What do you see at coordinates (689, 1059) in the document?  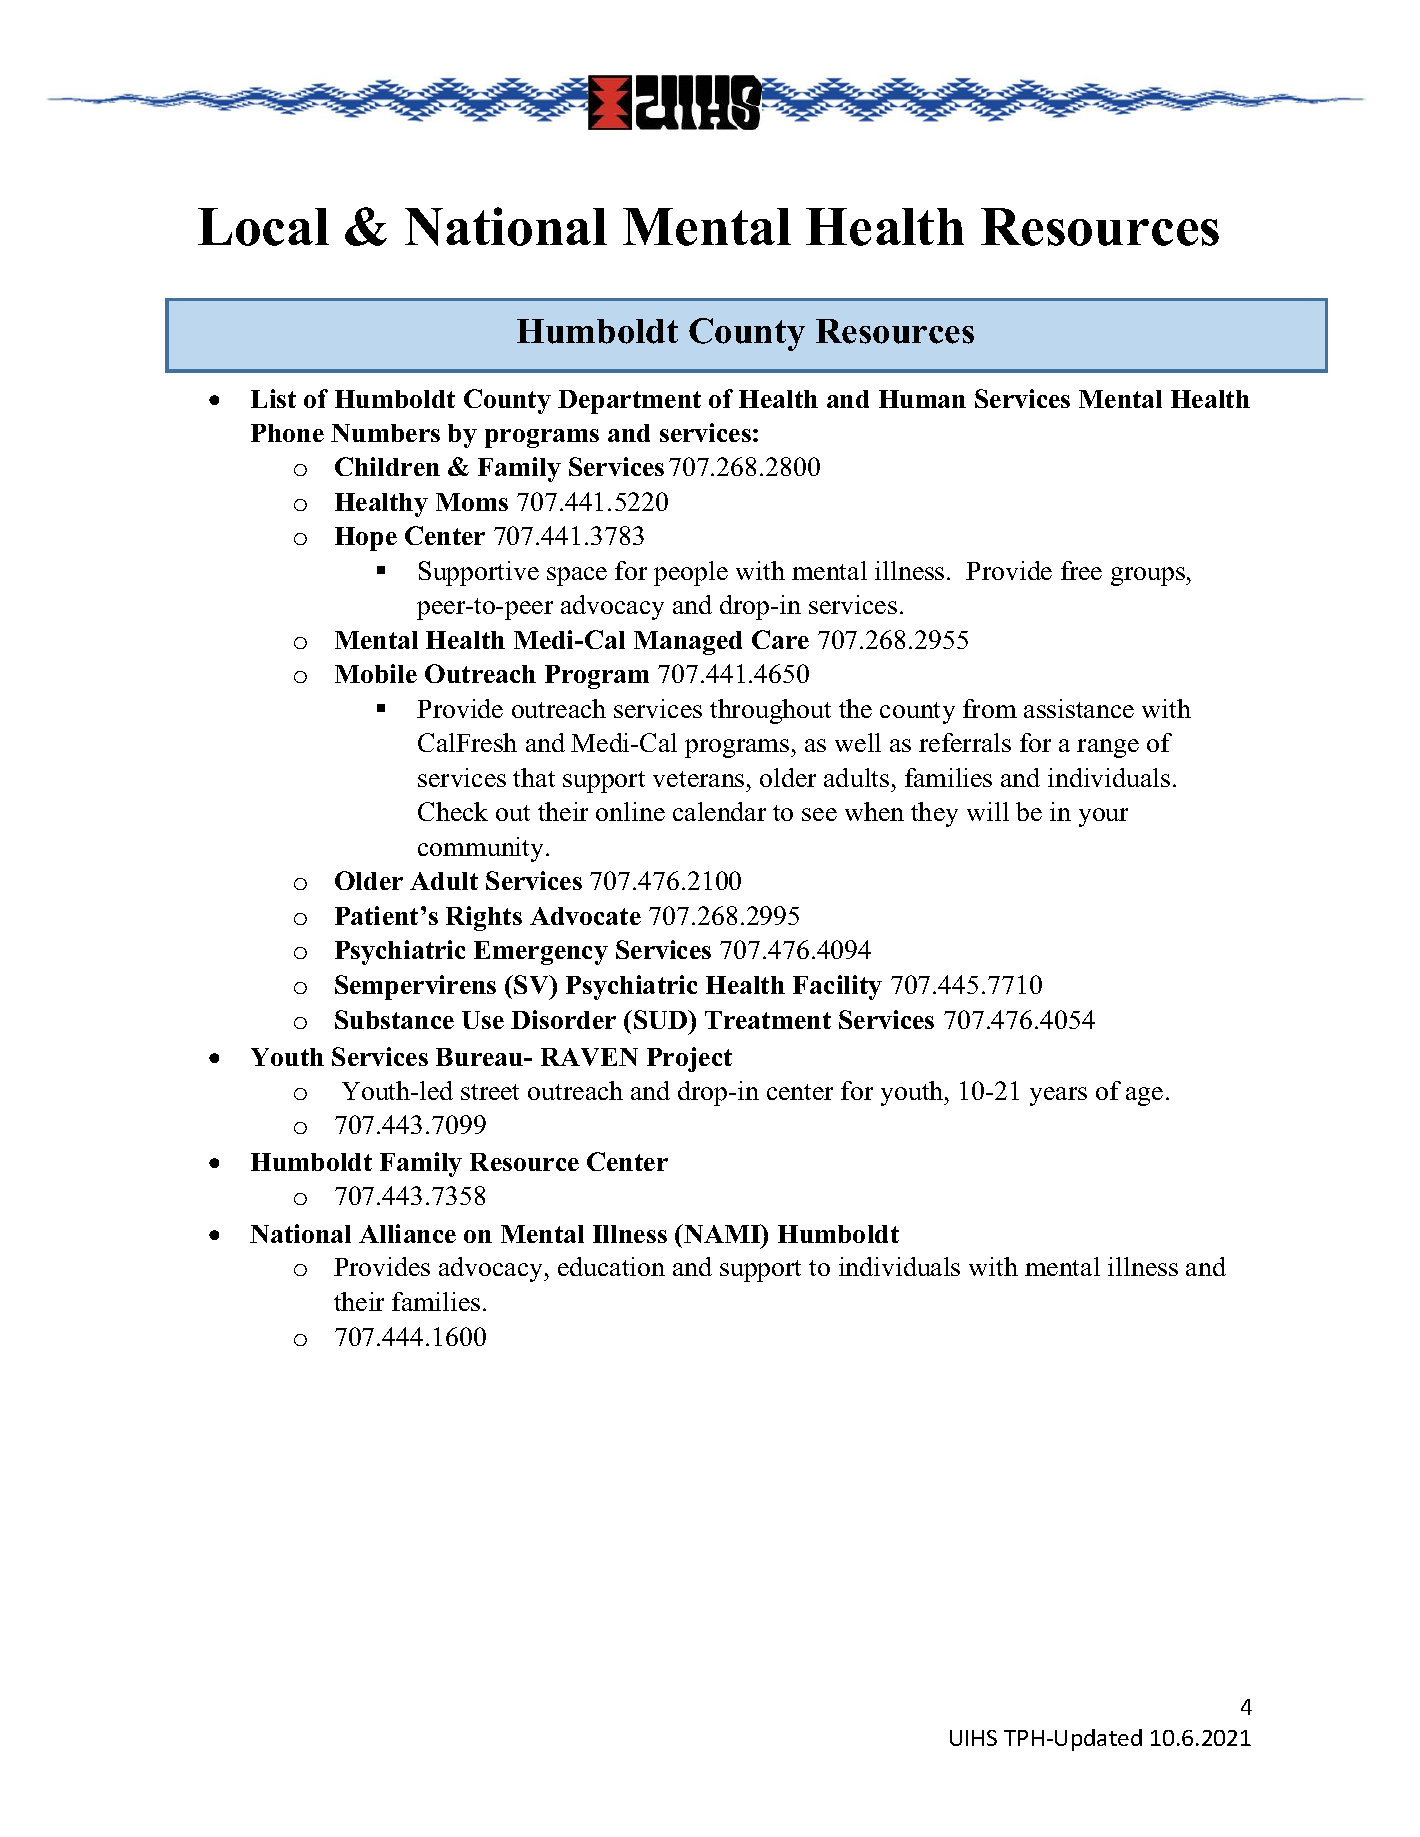 I see `Project` at bounding box center [689, 1059].
